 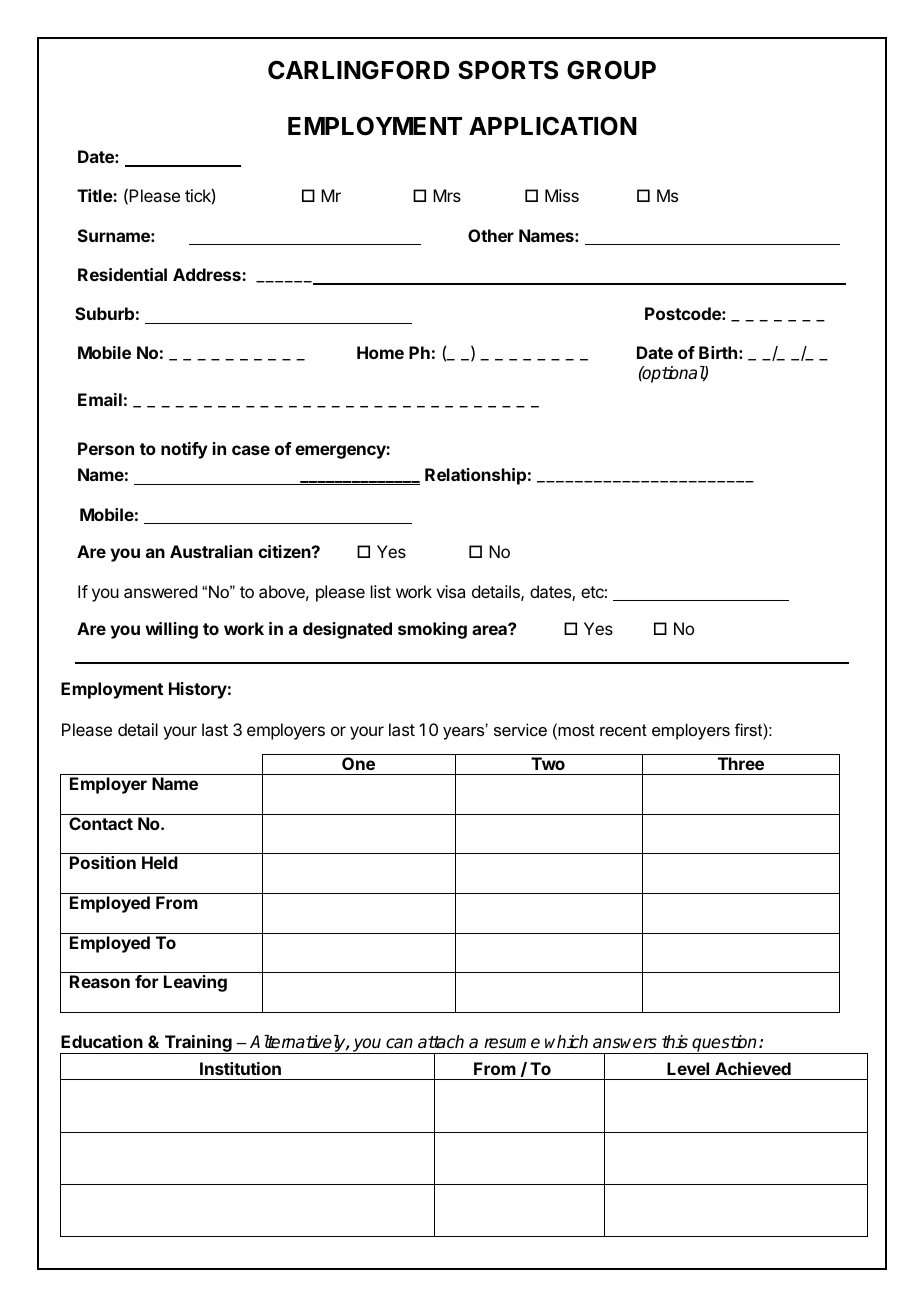 What do you see at coordinates (450, 591) in the screenshot?
I see `visa` at bounding box center [450, 591].
